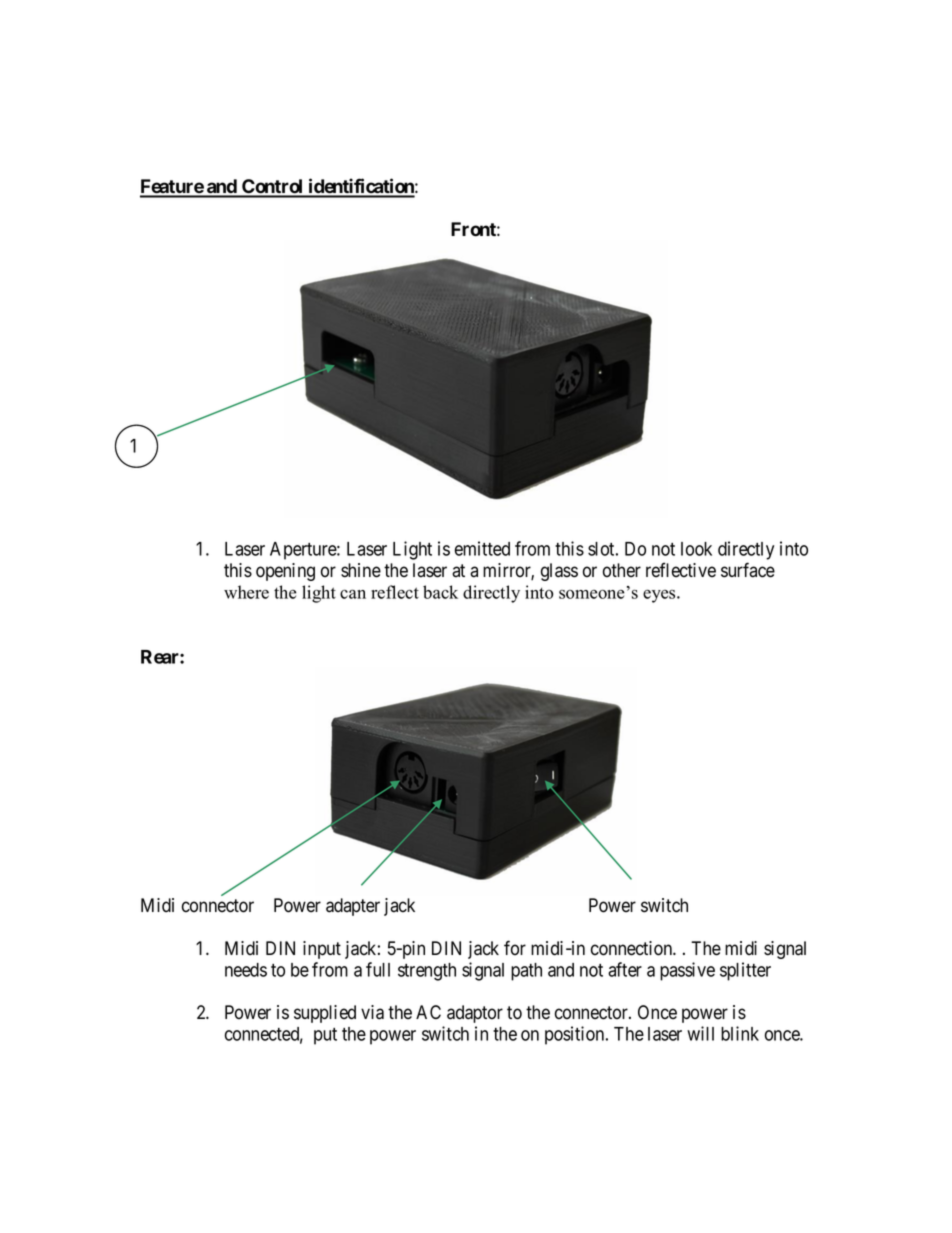  I want to click on passive, so click(687, 971).
